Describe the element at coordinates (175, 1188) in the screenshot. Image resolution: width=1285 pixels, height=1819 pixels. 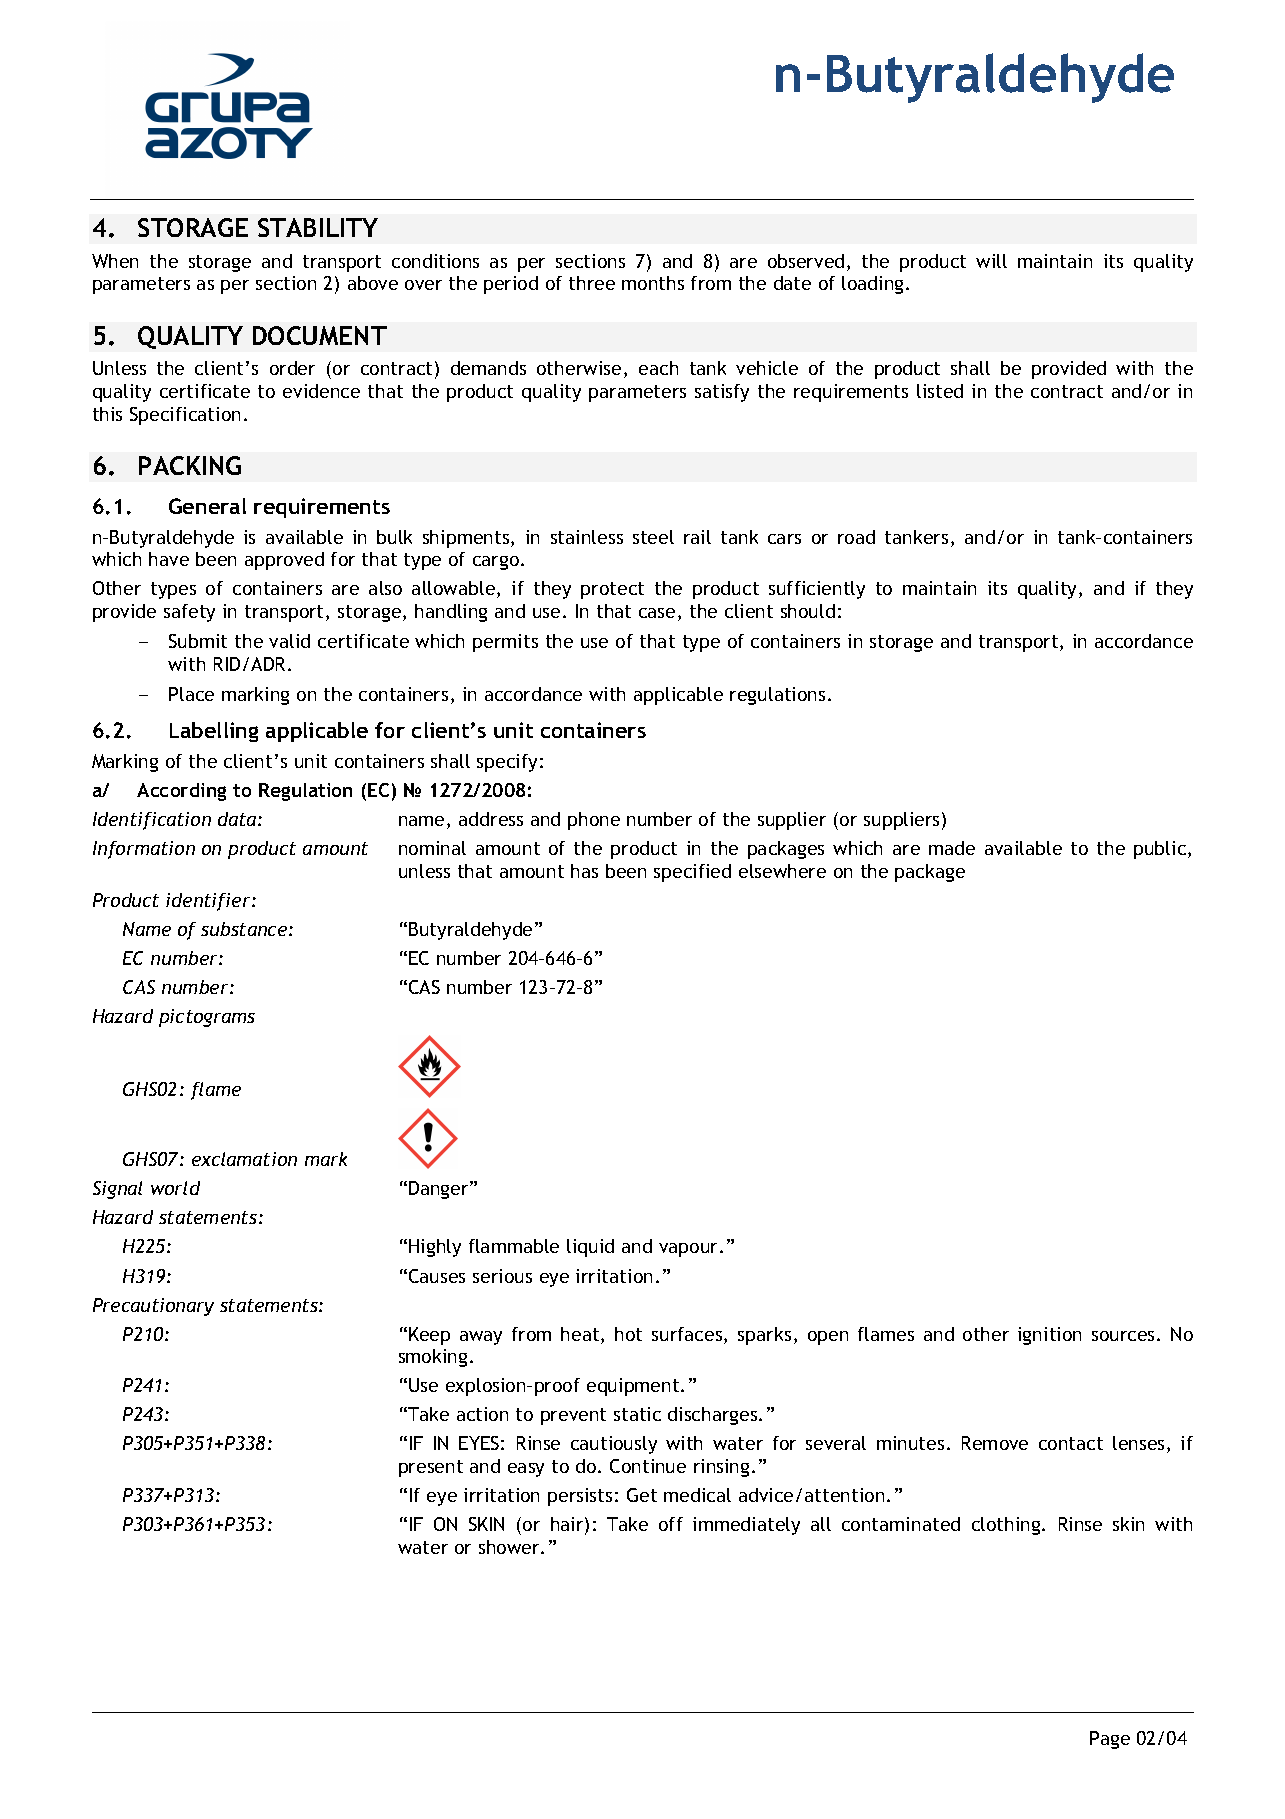
I see `world` at that location.
